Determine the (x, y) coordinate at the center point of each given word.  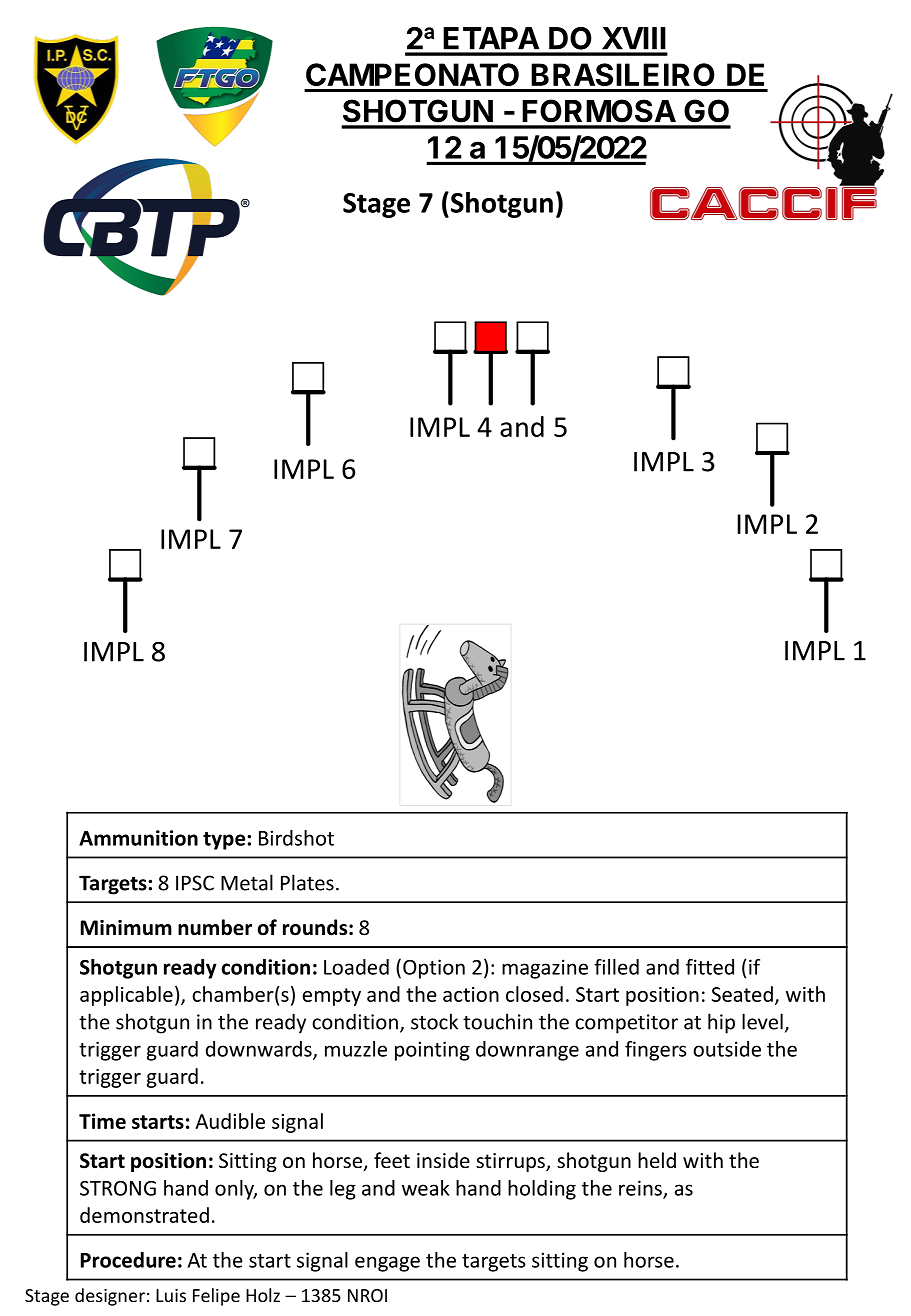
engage (387, 1264)
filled (616, 967)
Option (434, 969)
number (215, 927)
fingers (656, 1051)
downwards (260, 1050)
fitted (710, 967)
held (657, 1160)
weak (426, 1188)
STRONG (118, 1188)
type (225, 841)
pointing (432, 1051)
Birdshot (296, 838)
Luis (171, 1295)
